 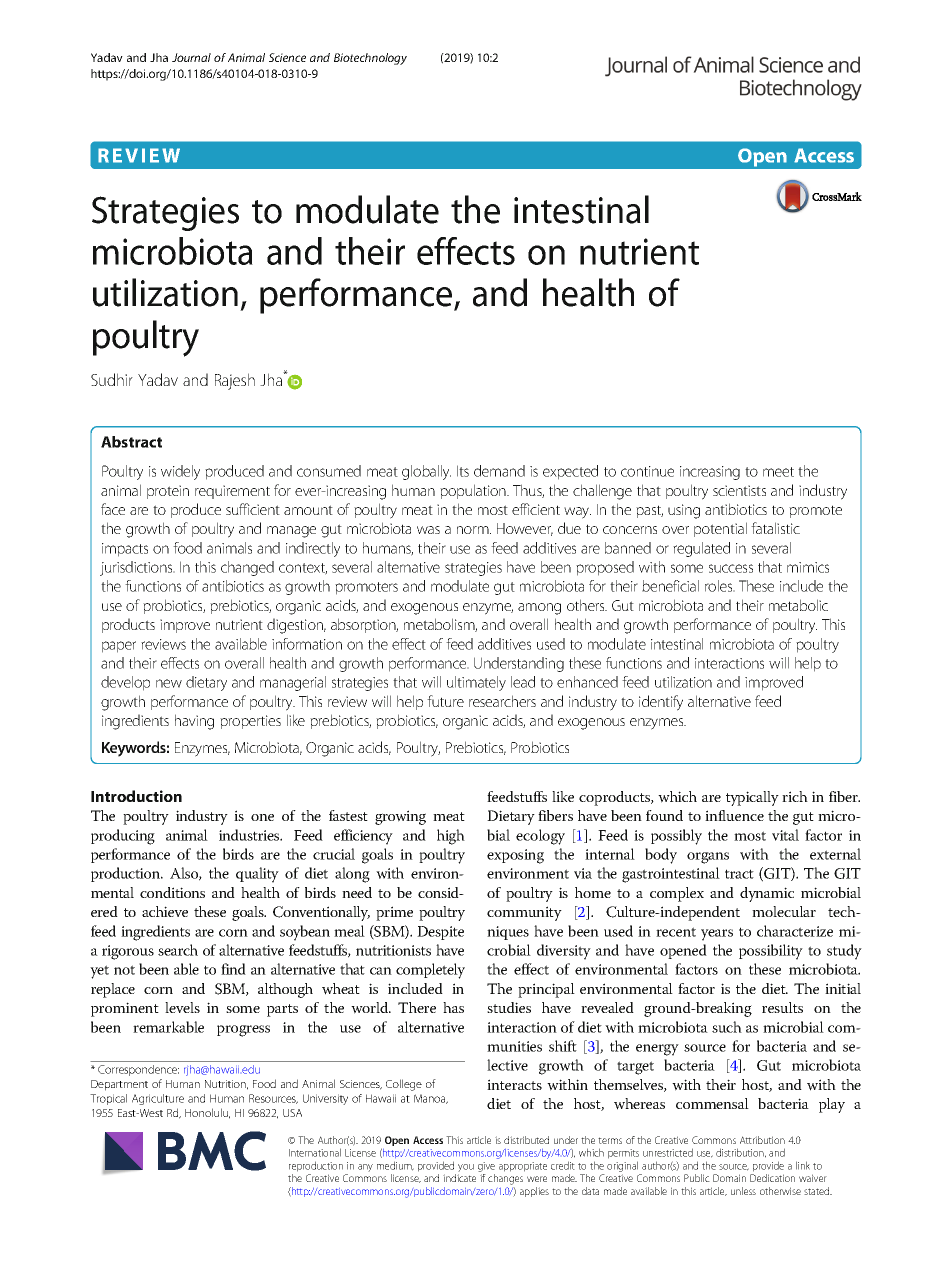 What do you see at coordinates (119, 647) in the screenshot?
I see `paper` at bounding box center [119, 647].
